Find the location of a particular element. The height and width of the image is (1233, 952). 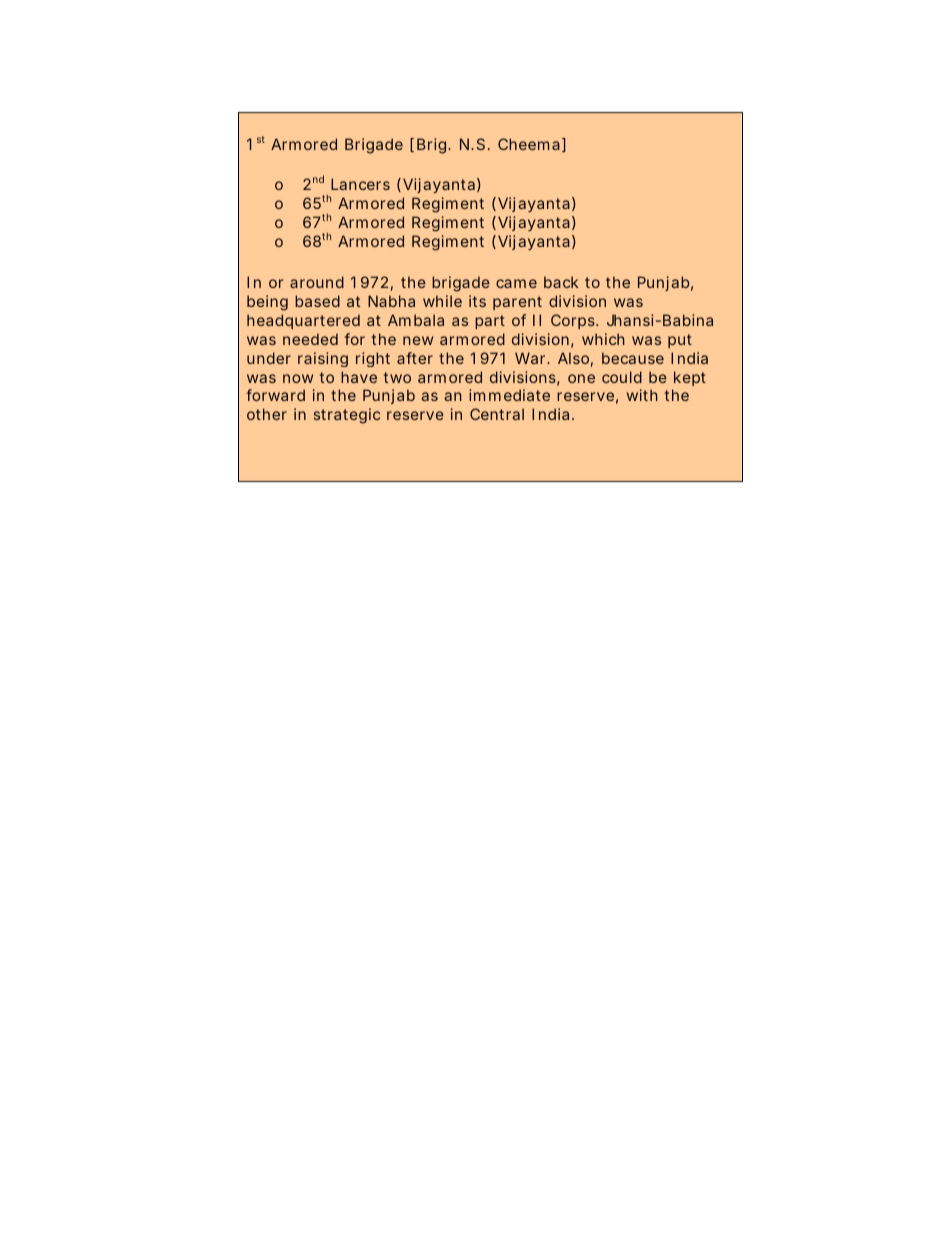

part is located at coordinates (490, 322).
